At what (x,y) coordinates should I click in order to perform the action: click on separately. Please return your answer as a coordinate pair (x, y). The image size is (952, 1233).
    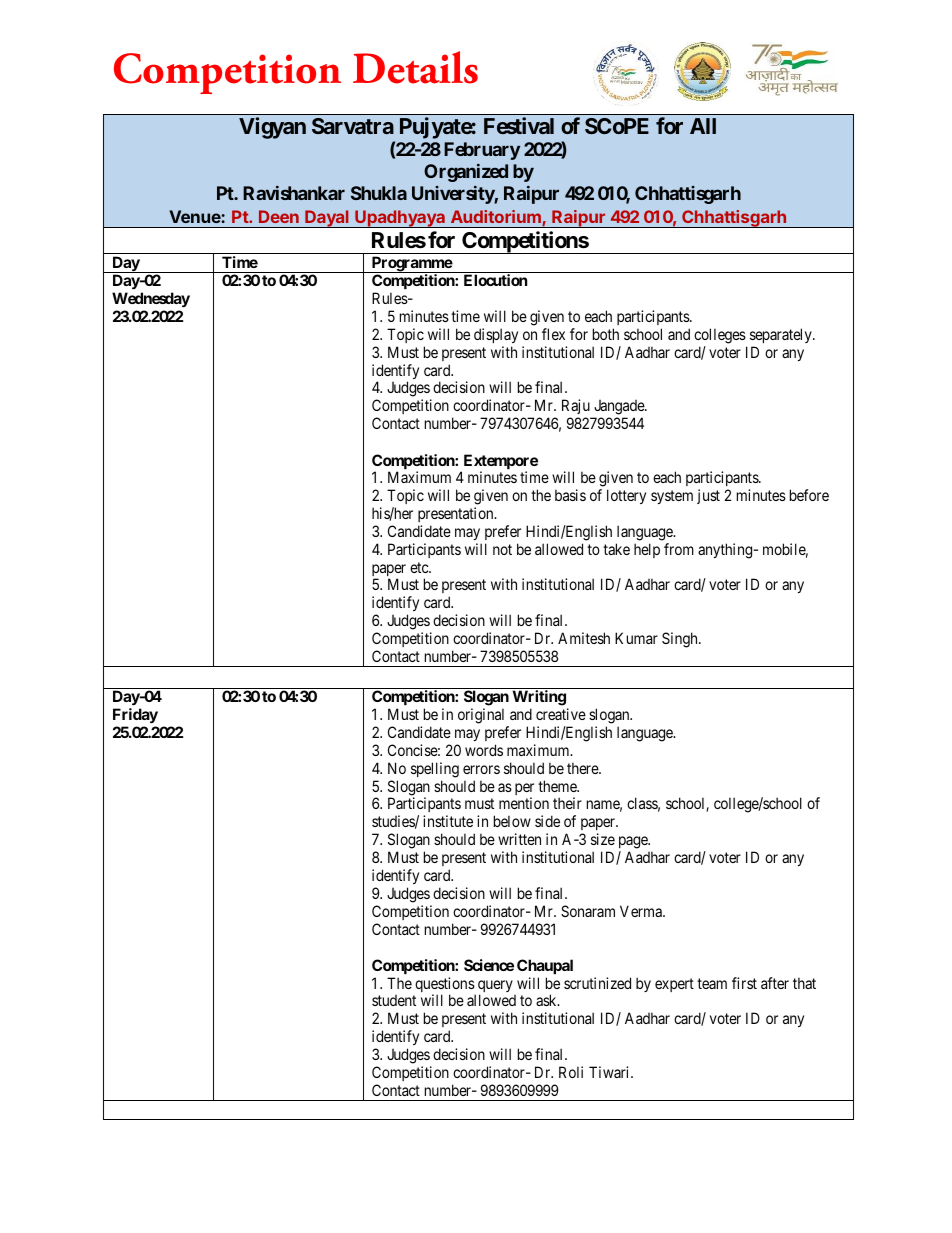
    Looking at the image, I should click on (782, 335).
